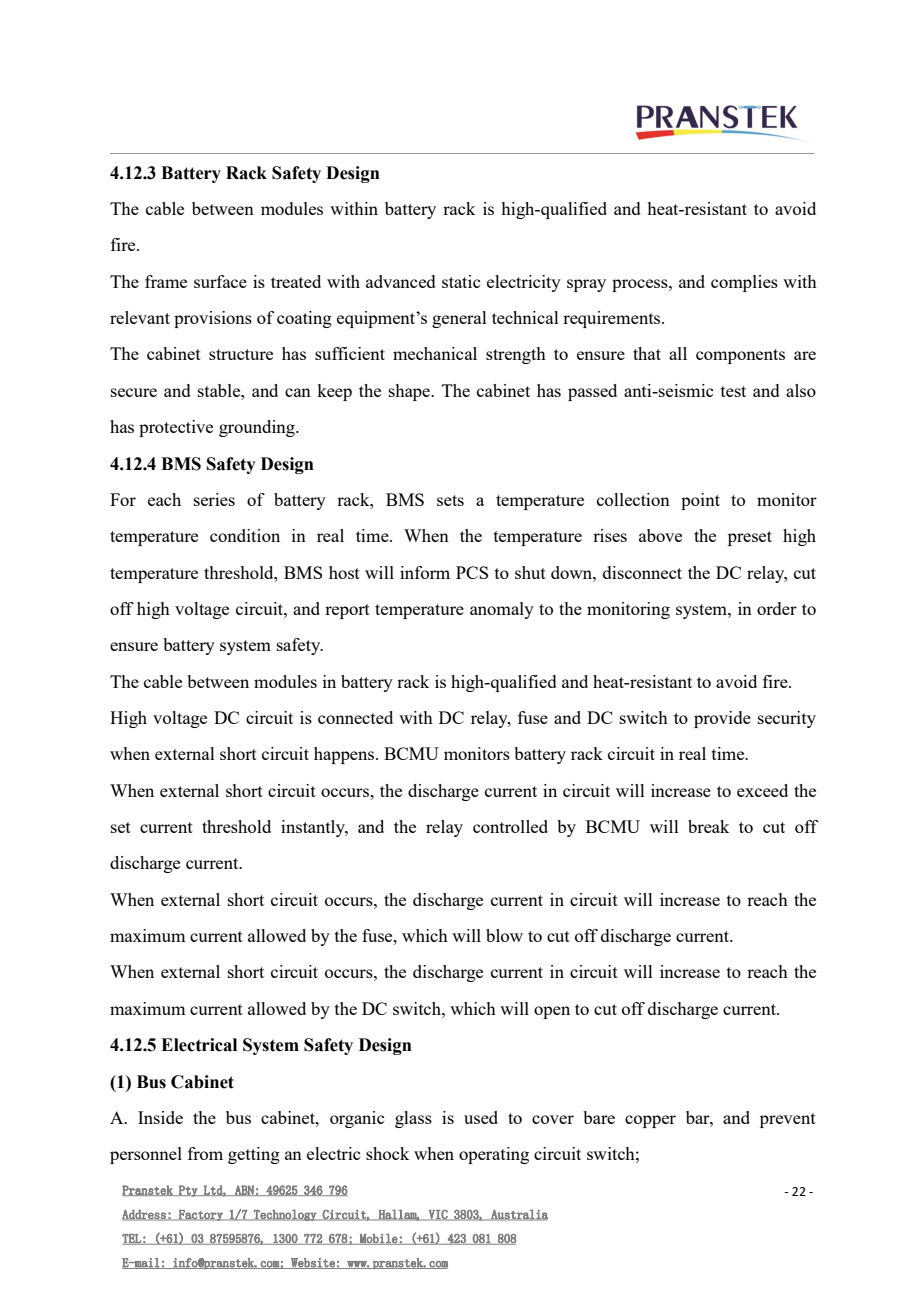  Describe the element at coordinates (744, 283) in the screenshot. I see `complies` at that location.
